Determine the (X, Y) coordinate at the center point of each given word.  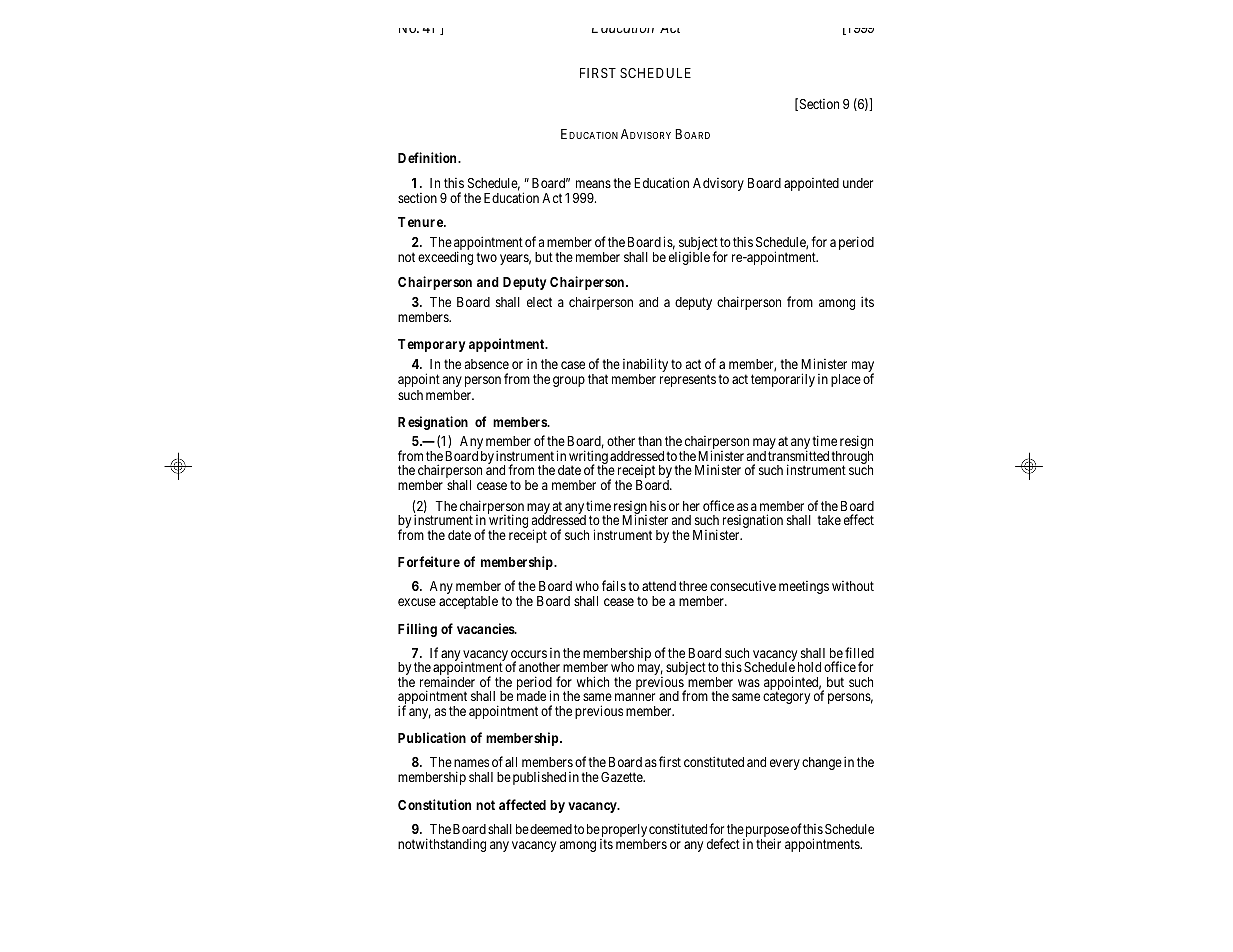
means (593, 184)
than (650, 441)
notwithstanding (442, 845)
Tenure (421, 222)
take (829, 520)
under (858, 183)
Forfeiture (429, 561)
